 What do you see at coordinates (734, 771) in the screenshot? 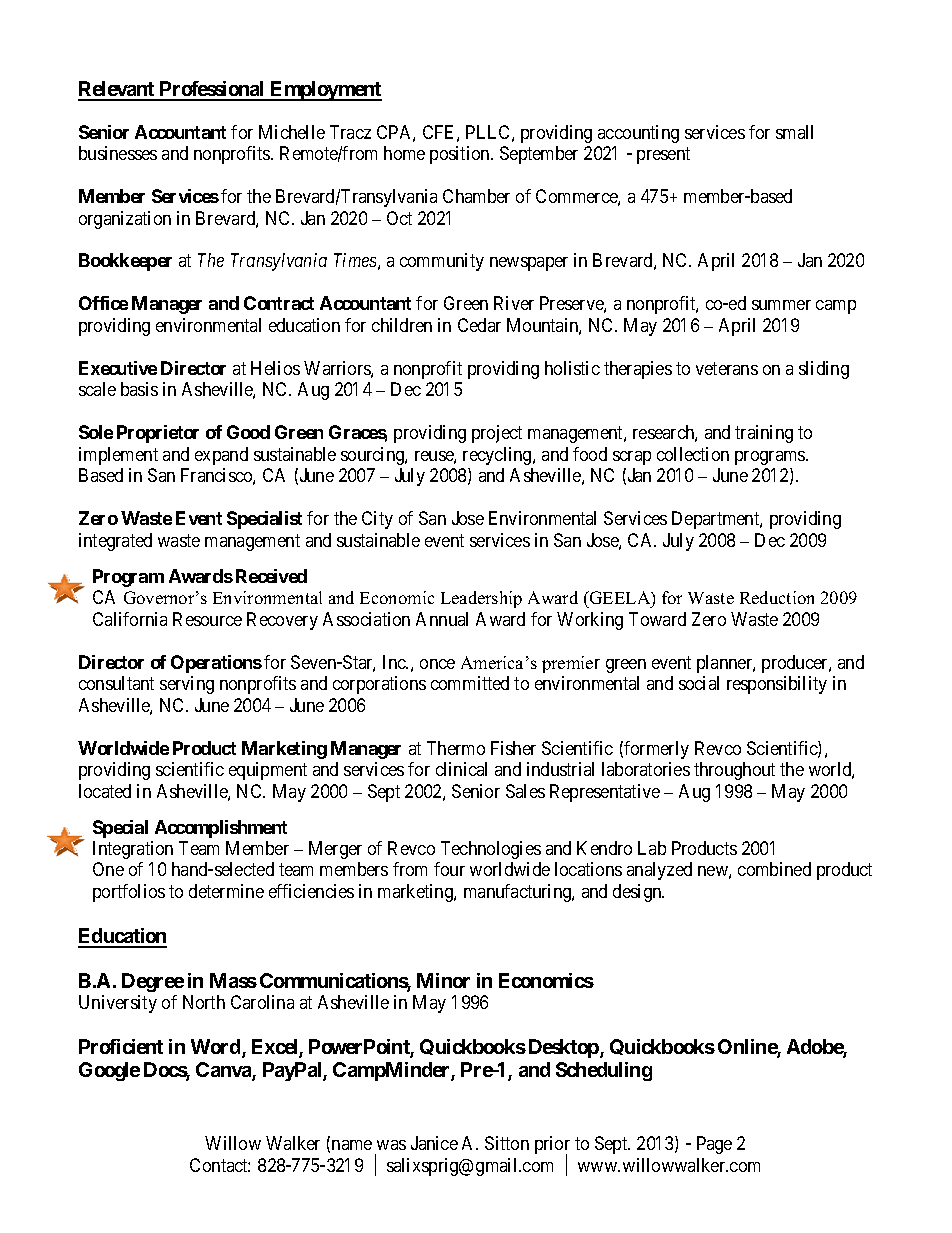
I see `throughout` at bounding box center [734, 771].
